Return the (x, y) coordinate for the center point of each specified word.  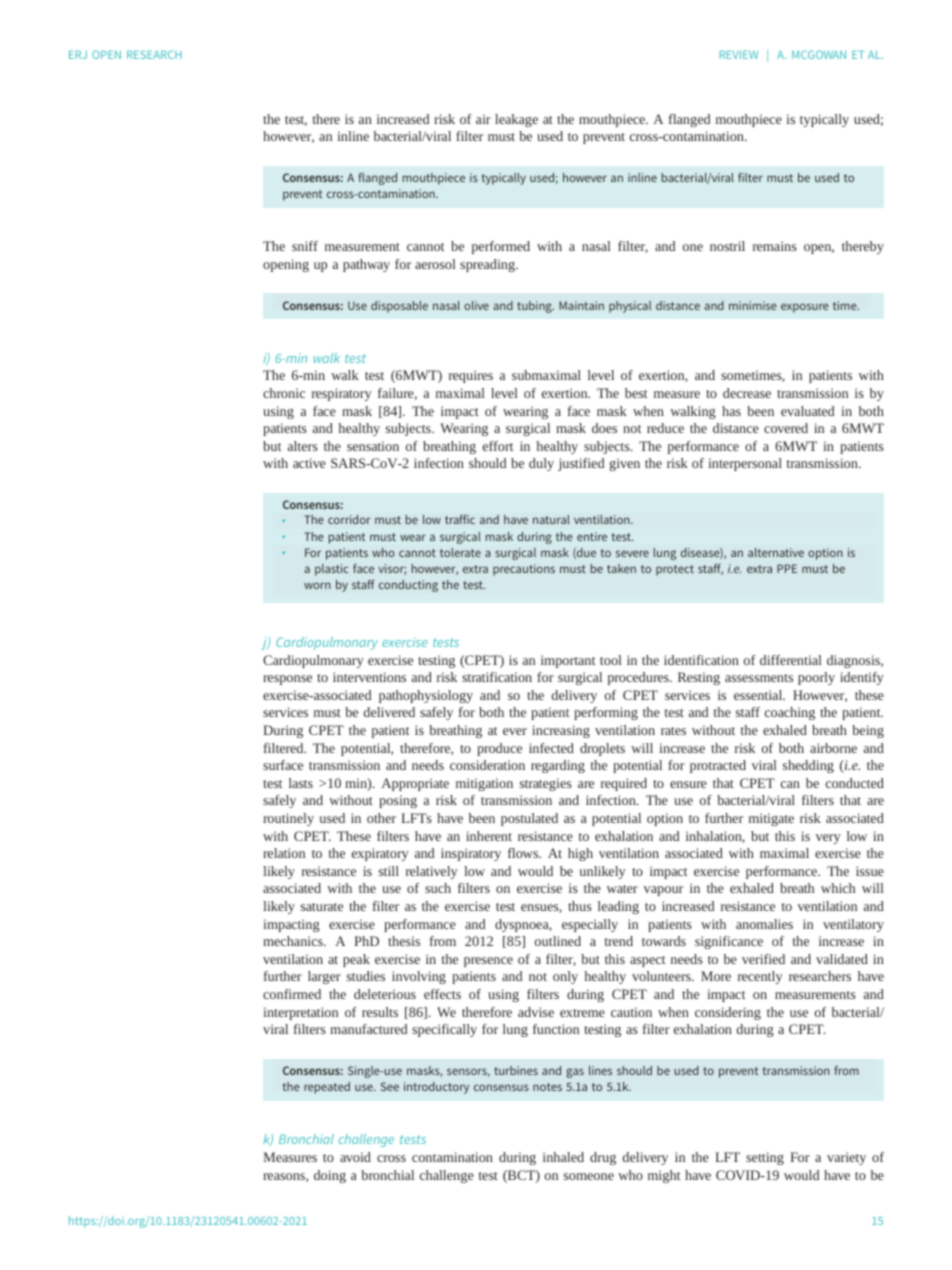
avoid (355, 1157)
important (568, 661)
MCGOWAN (819, 54)
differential (791, 660)
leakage (516, 120)
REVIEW (739, 55)
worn (317, 585)
